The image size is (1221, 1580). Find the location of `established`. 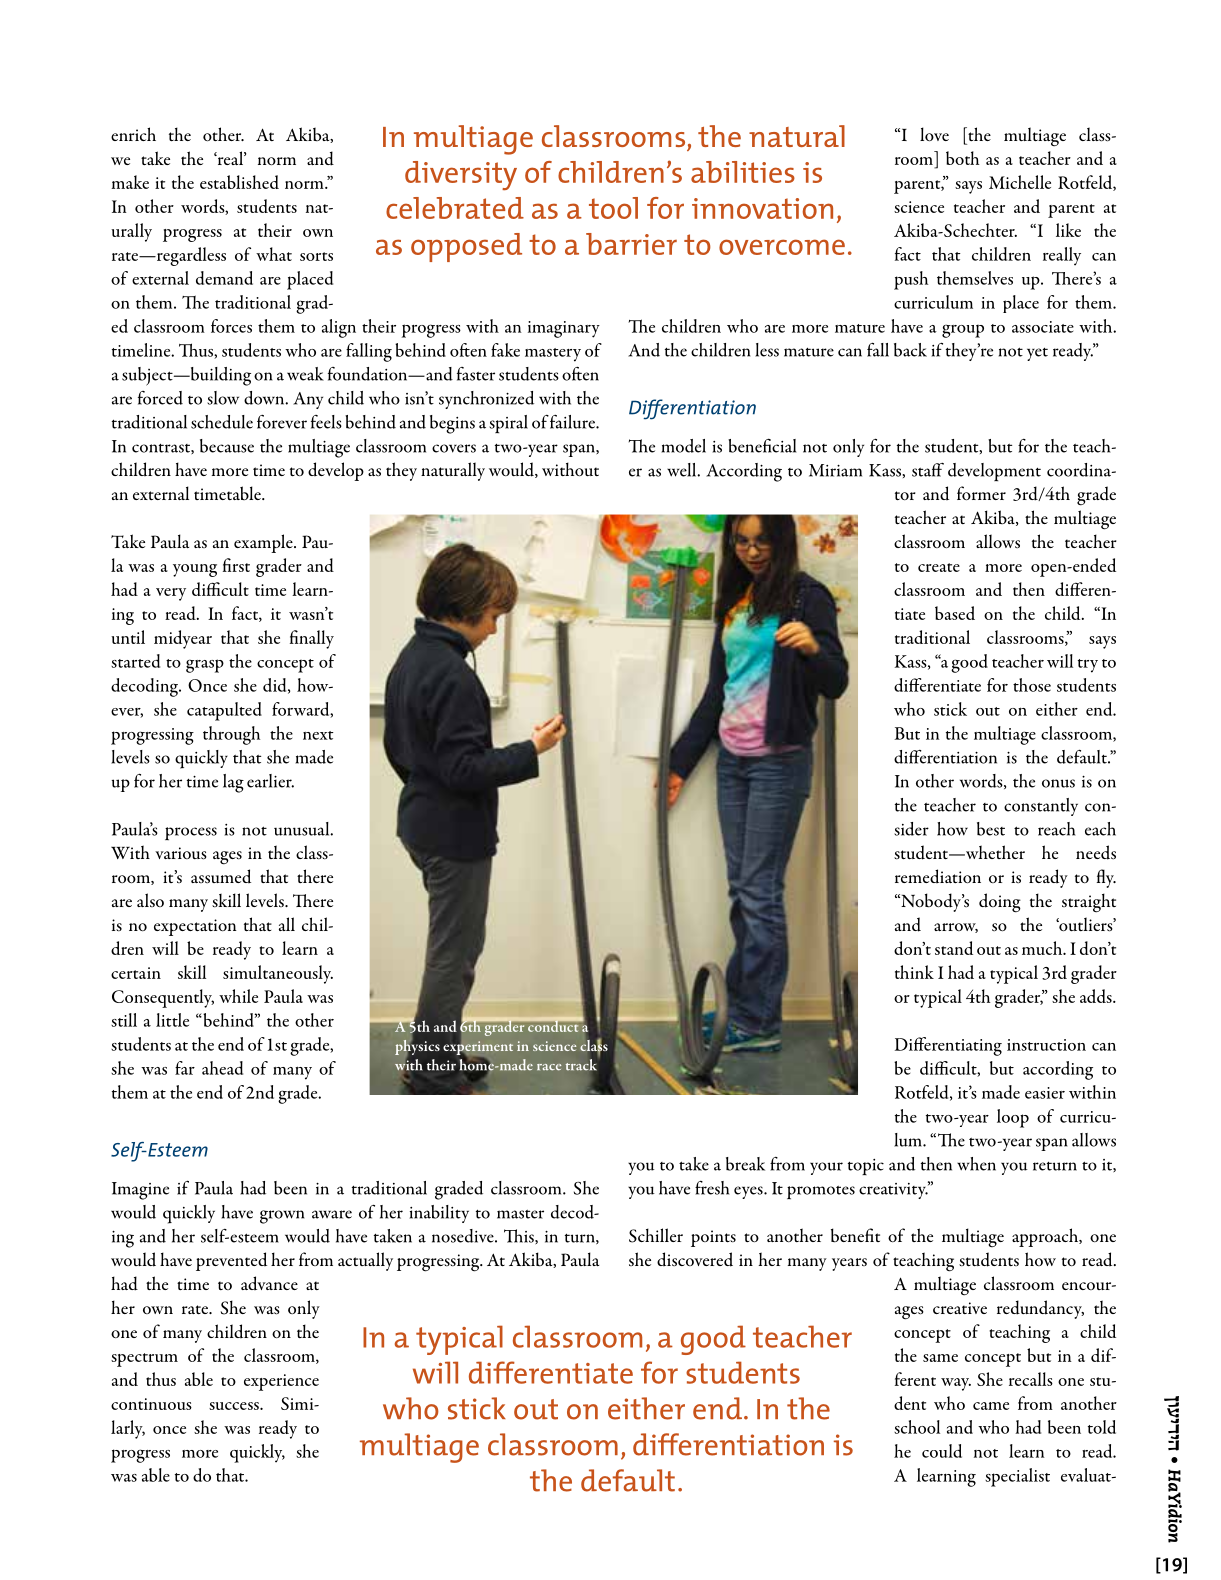

established is located at coordinates (239, 182).
